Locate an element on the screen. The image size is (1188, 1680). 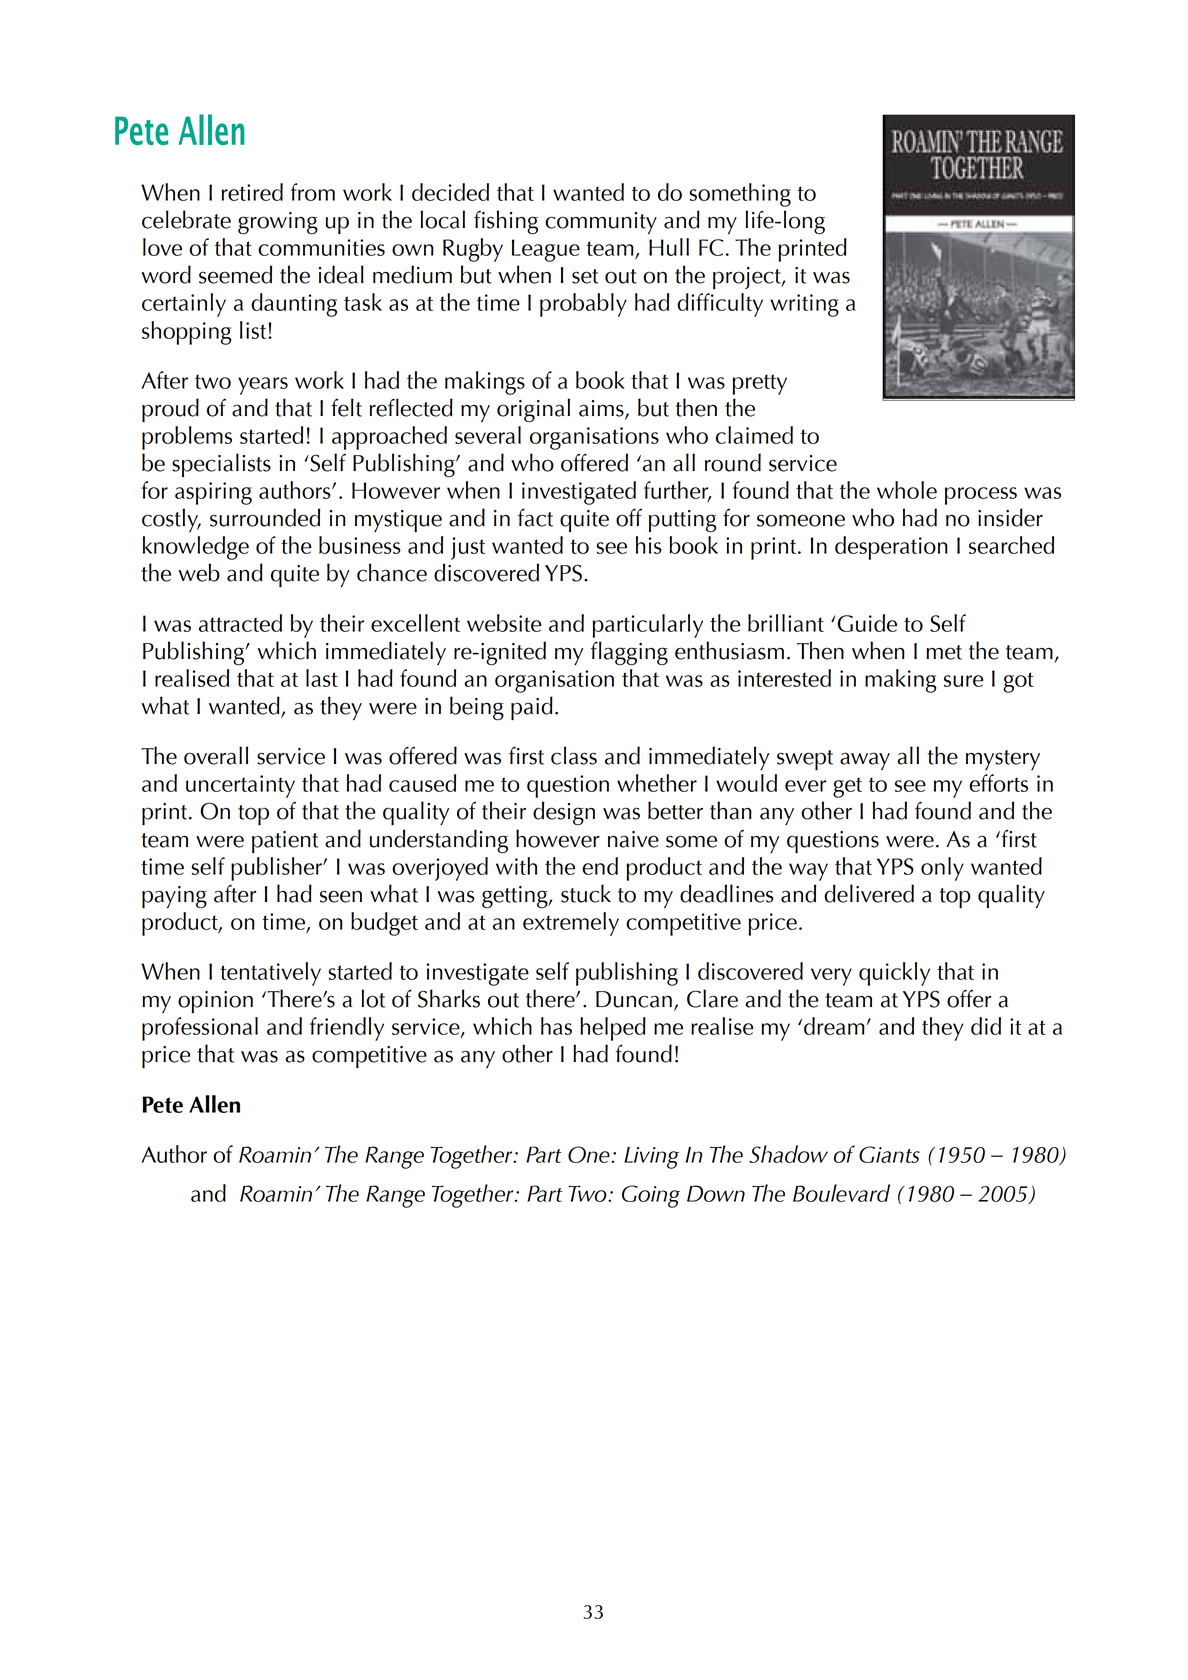
paid is located at coordinates (532, 708).
